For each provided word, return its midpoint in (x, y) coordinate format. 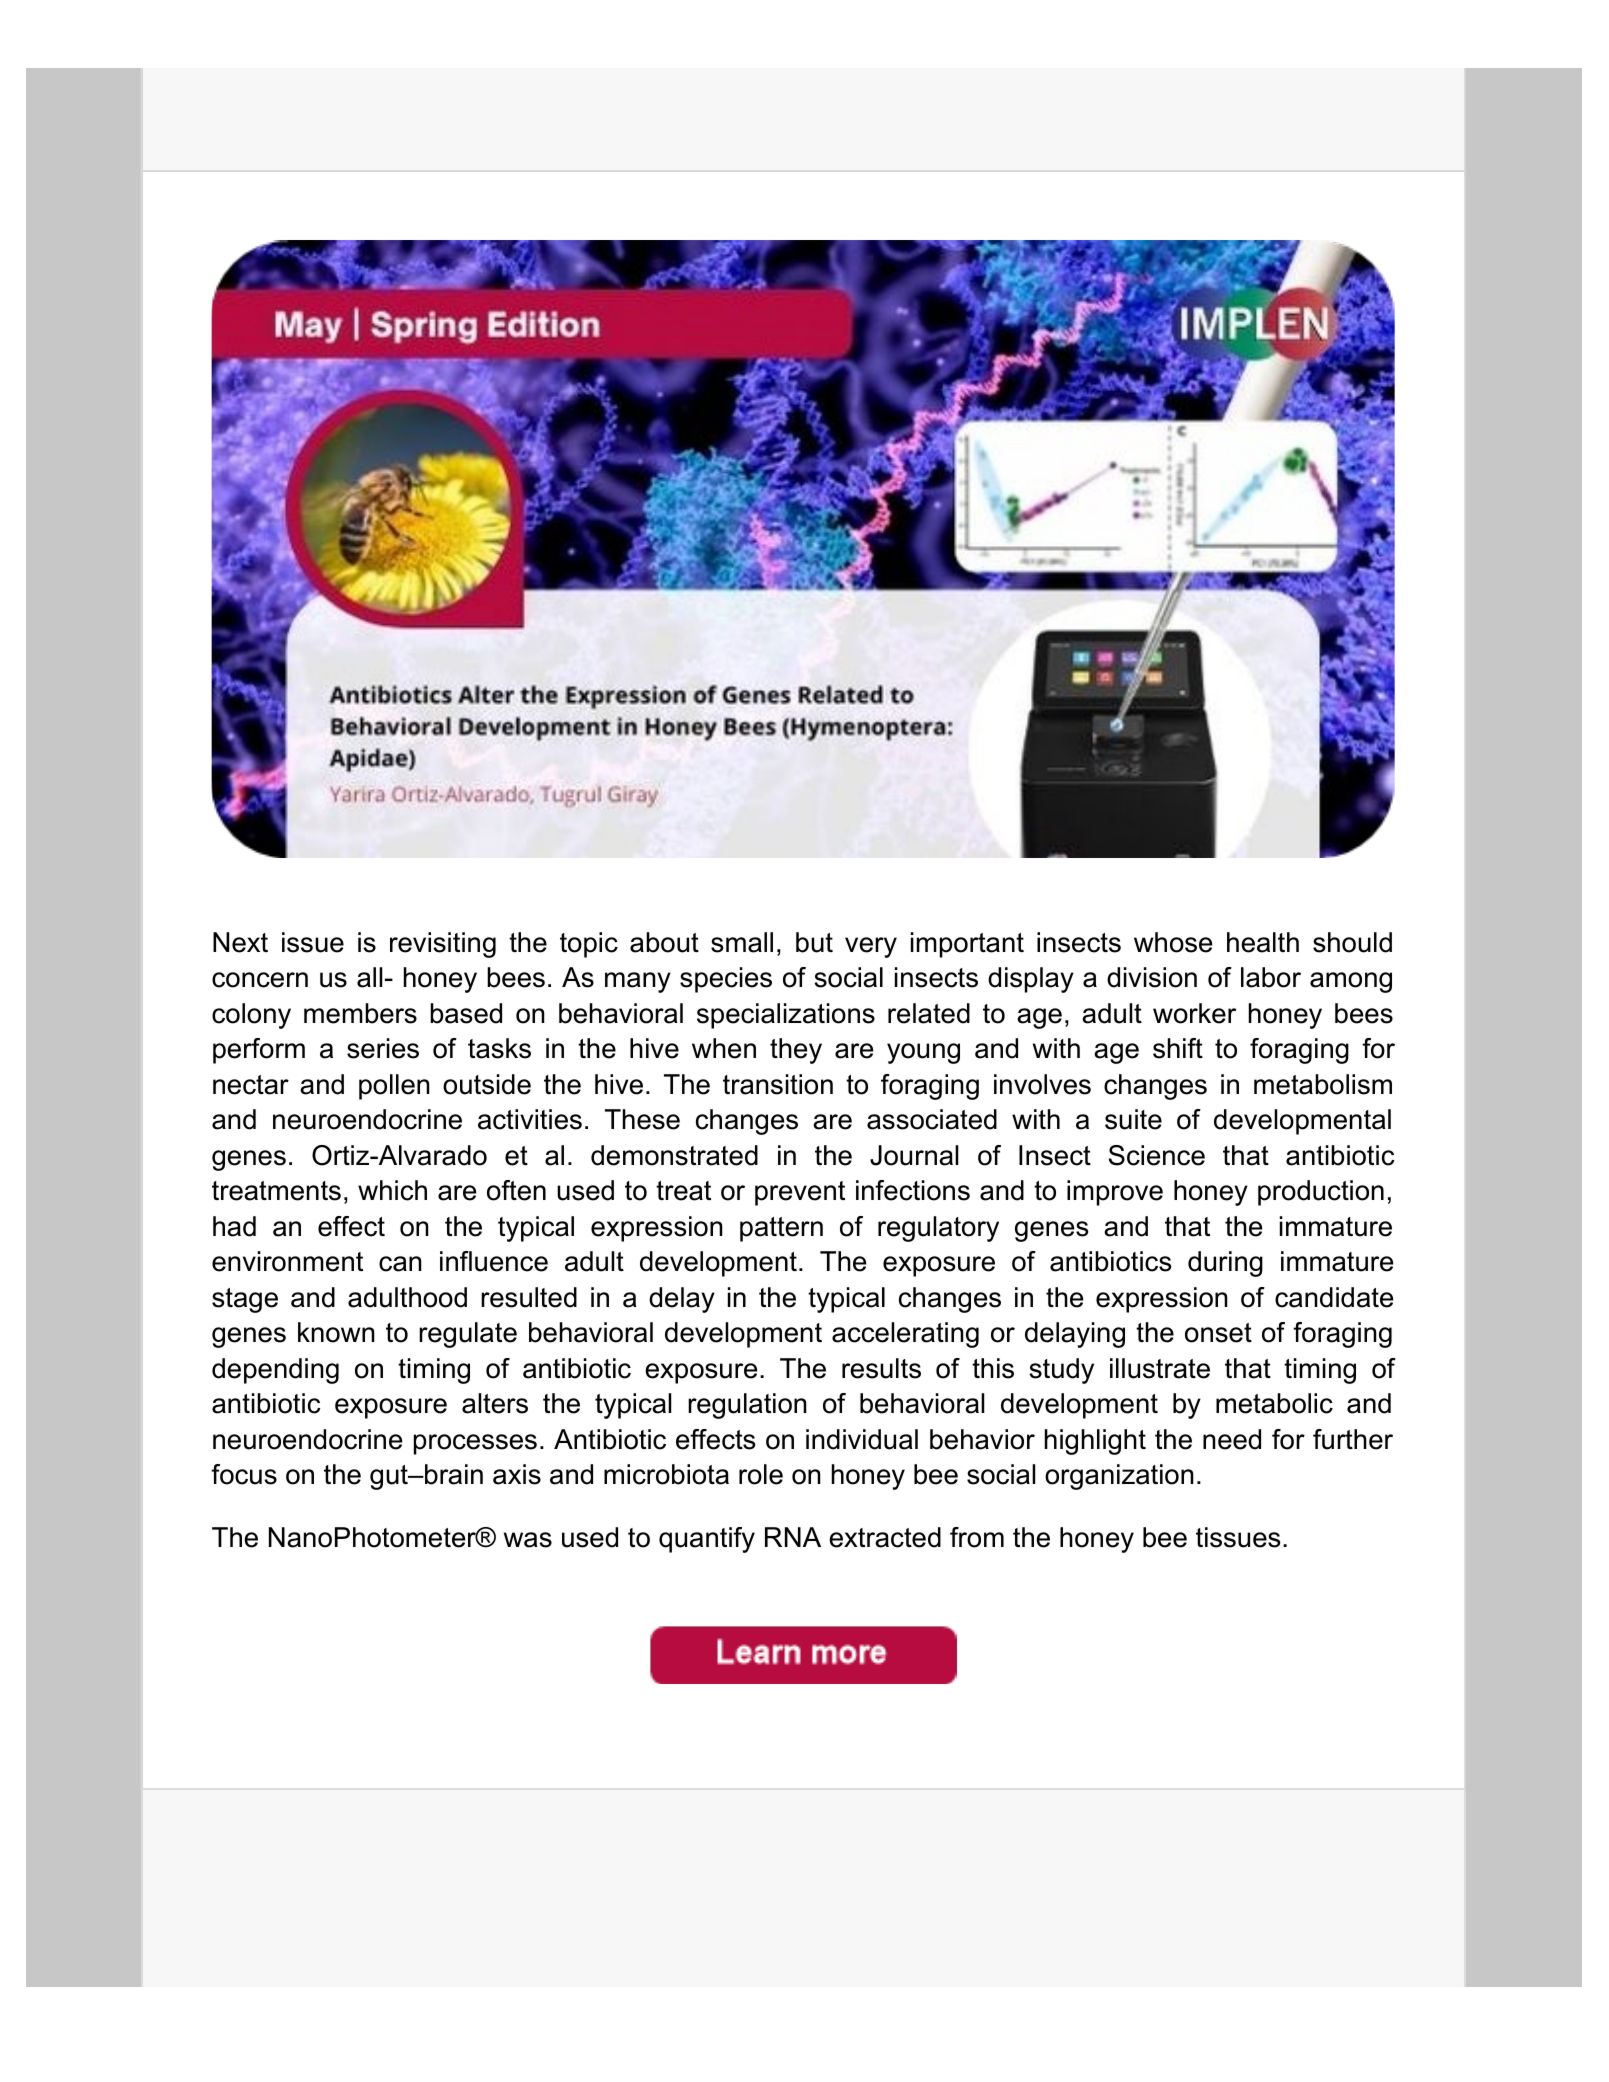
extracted (885, 1537)
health (1263, 942)
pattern (781, 1229)
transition (778, 1084)
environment (287, 1261)
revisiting (443, 945)
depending (275, 1371)
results (881, 1368)
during (1225, 1264)
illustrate (1160, 1368)
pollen (394, 1087)
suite (1133, 1119)
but (814, 942)
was (528, 1540)
